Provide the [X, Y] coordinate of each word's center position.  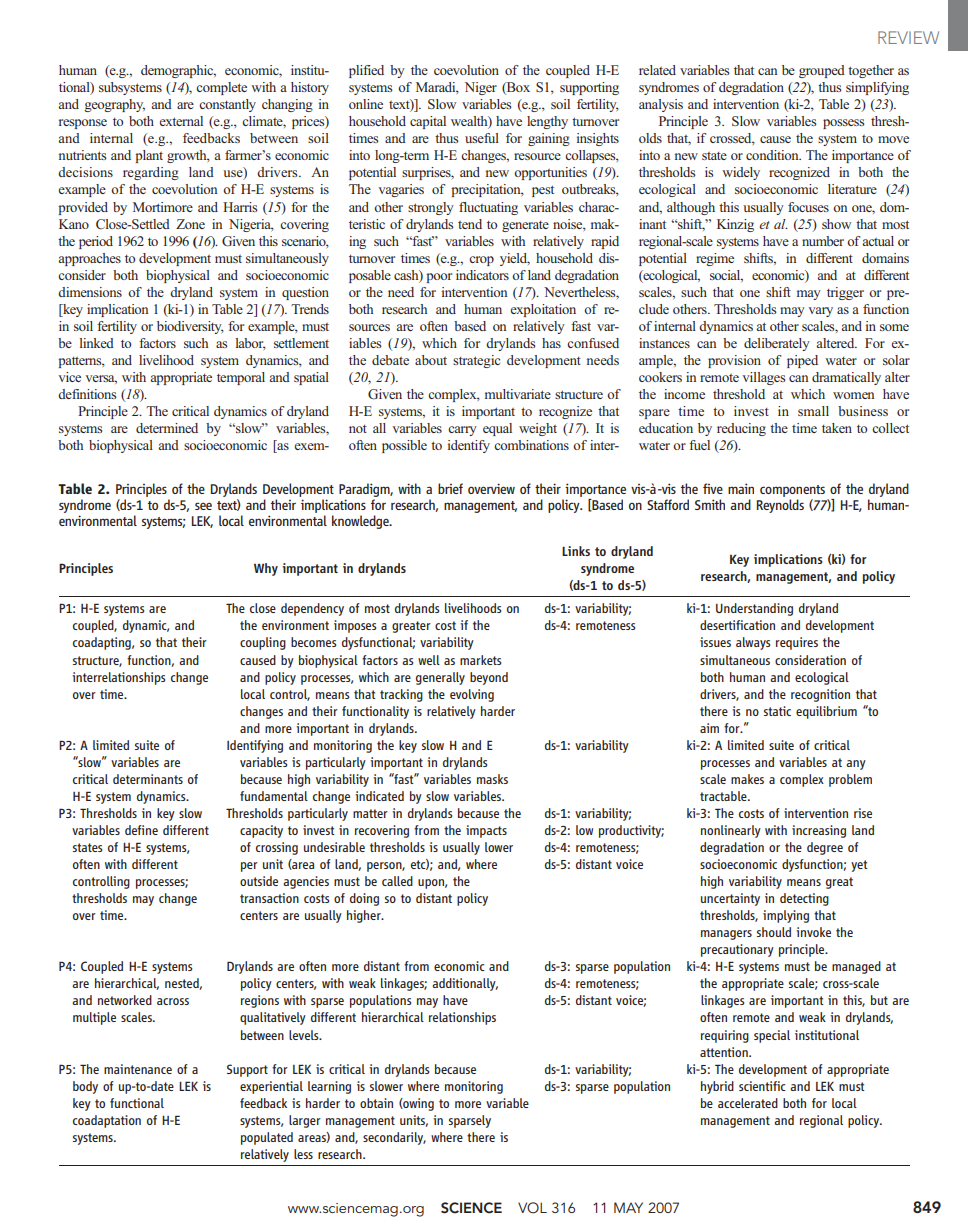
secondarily [394, 1138]
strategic [476, 361]
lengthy [547, 122]
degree [825, 848]
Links [576, 551]
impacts [486, 831]
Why [266, 569]
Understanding [754, 609]
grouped [822, 71]
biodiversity [190, 327]
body [85, 1087]
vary [820, 312]
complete [221, 88]
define [141, 830]
